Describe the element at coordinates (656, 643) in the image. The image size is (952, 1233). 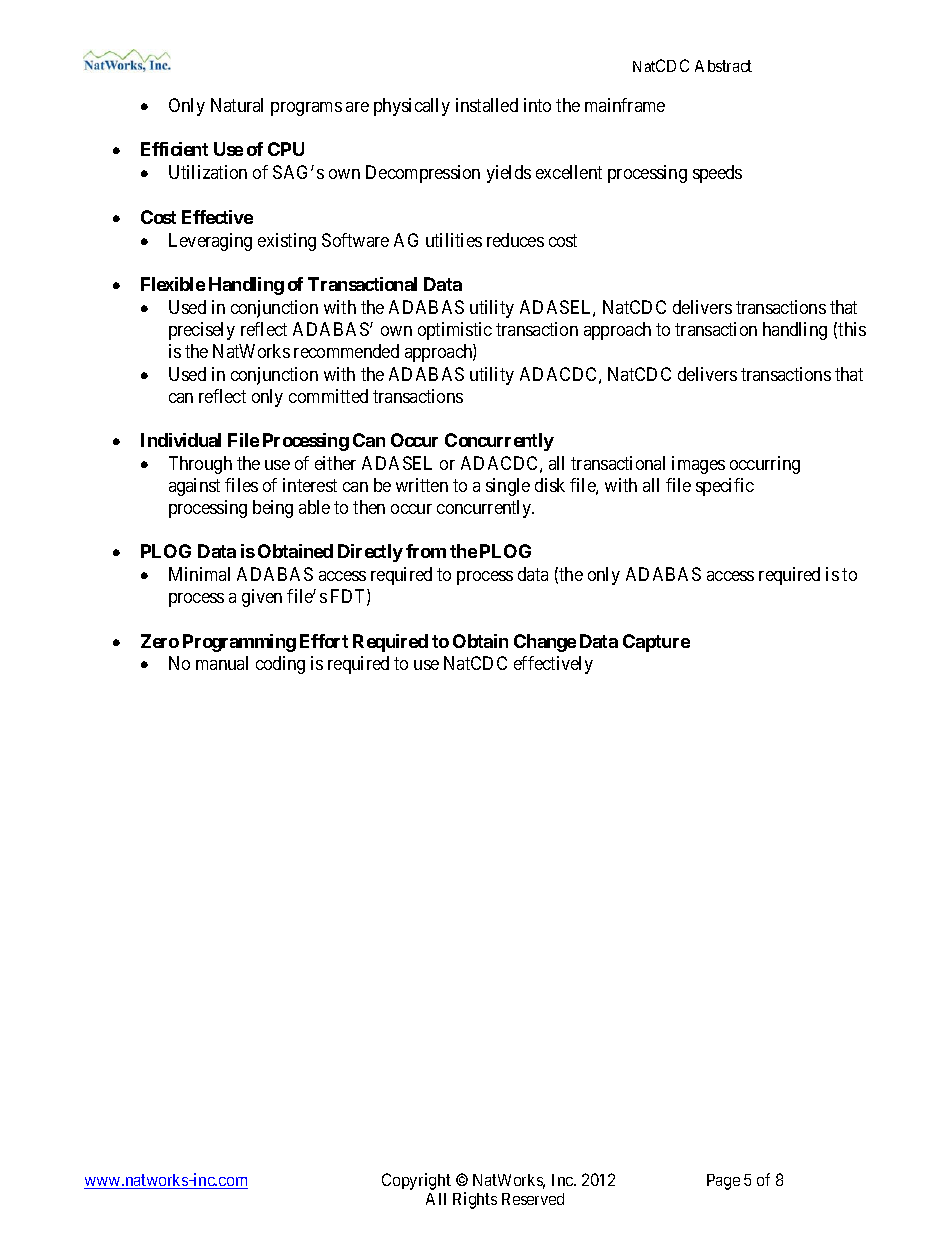
I see `Capture` at that location.
